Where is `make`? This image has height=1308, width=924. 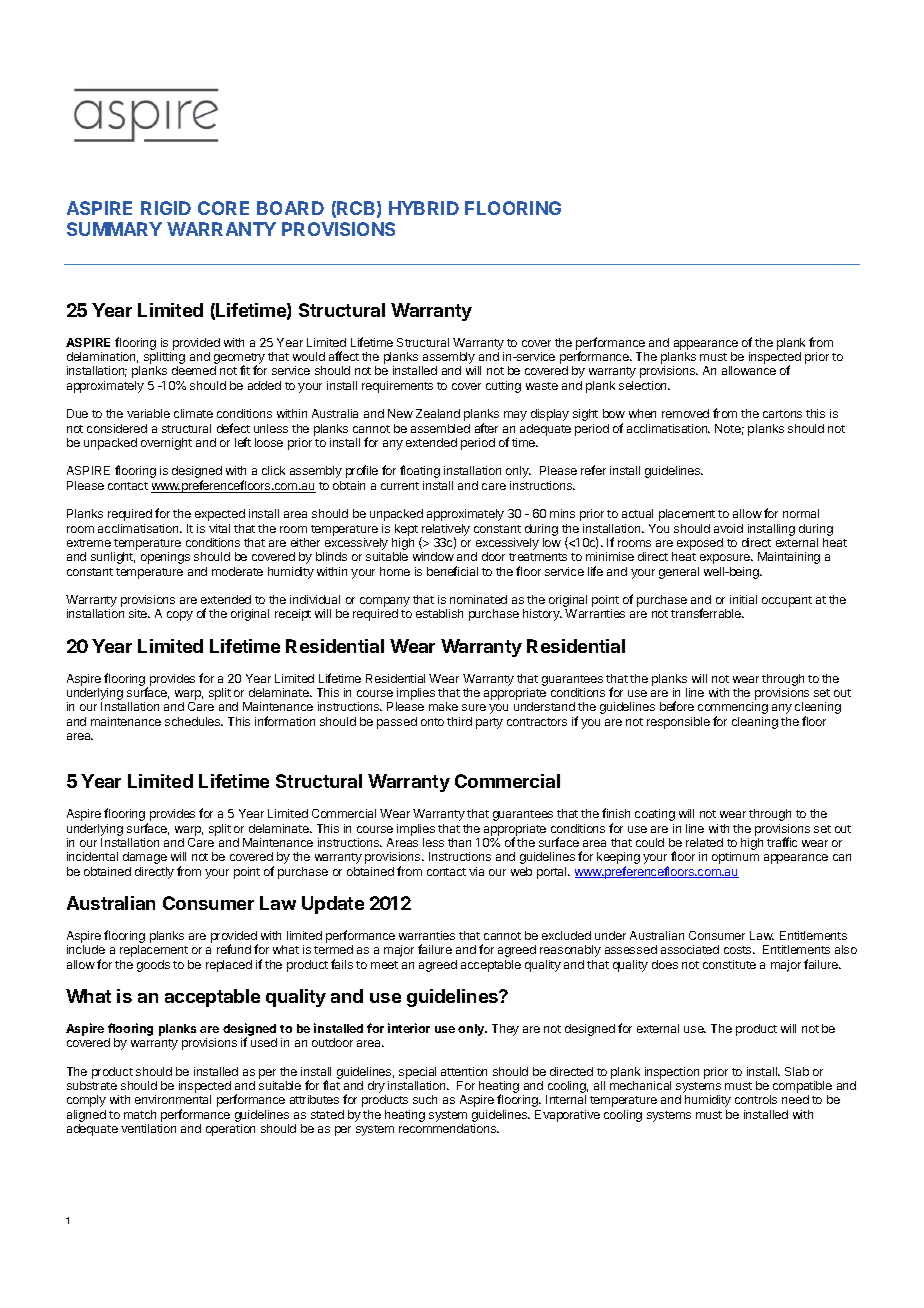
make is located at coordinates (443, 706).
